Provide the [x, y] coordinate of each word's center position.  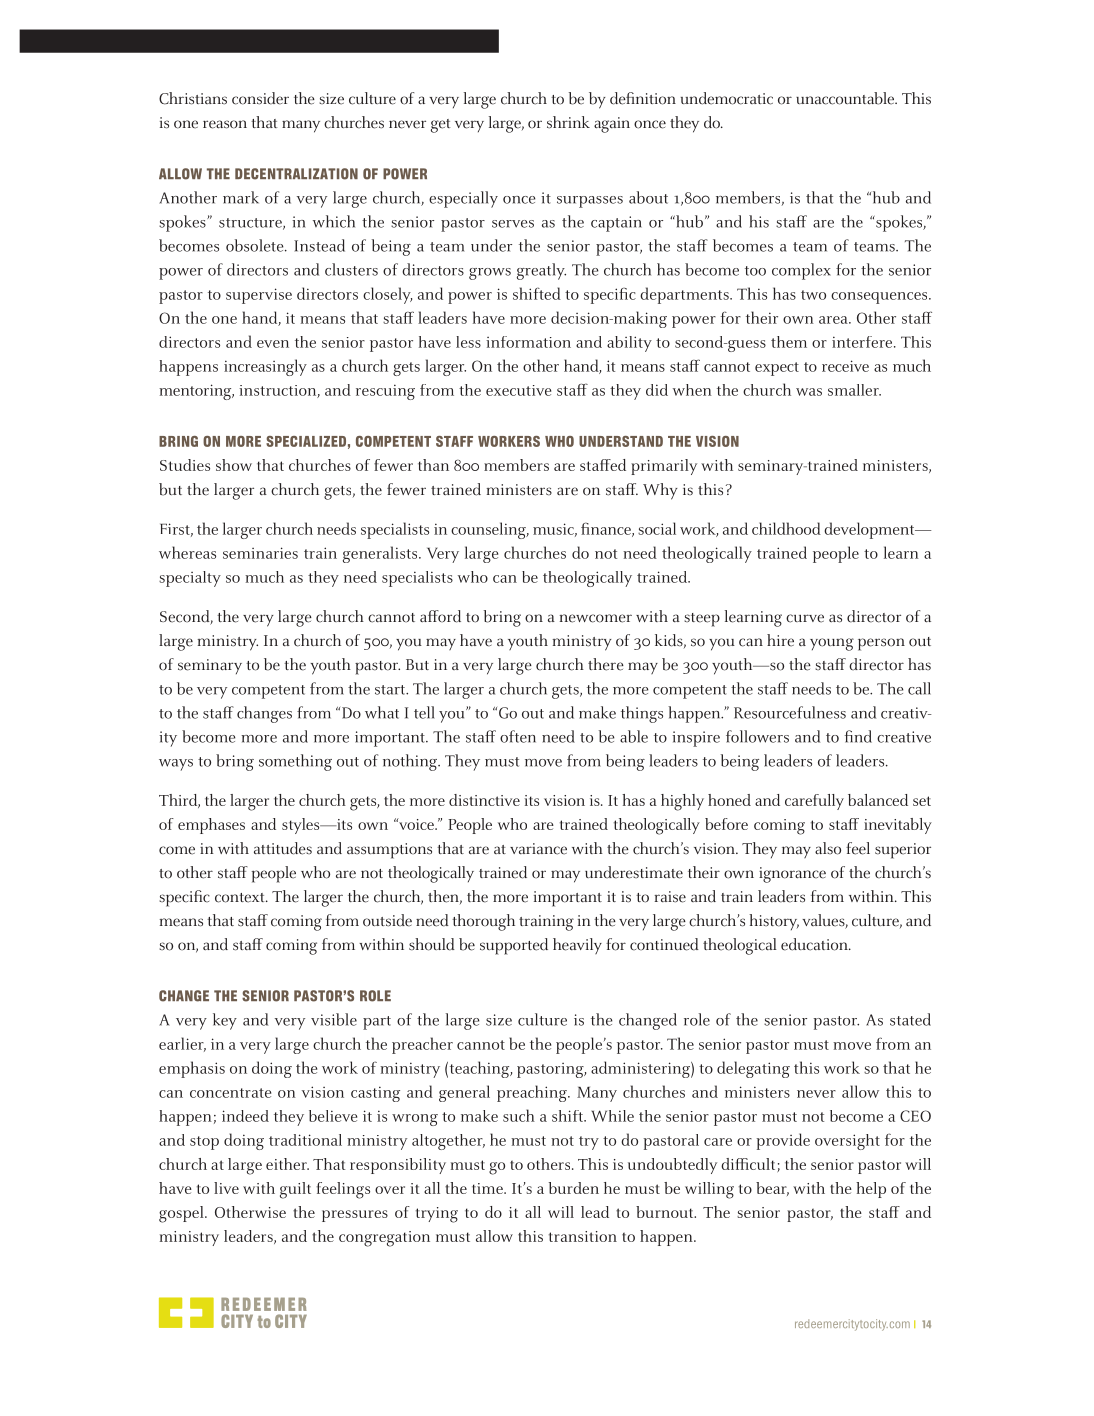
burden [574, 1188]
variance [538, 849]
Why [660, 491]
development [870, 530]
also [828, 848]
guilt [295, 1190]
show [234, 465]
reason [225, 124]
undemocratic [727, 98]
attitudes [283, 848]
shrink [568, 122]
